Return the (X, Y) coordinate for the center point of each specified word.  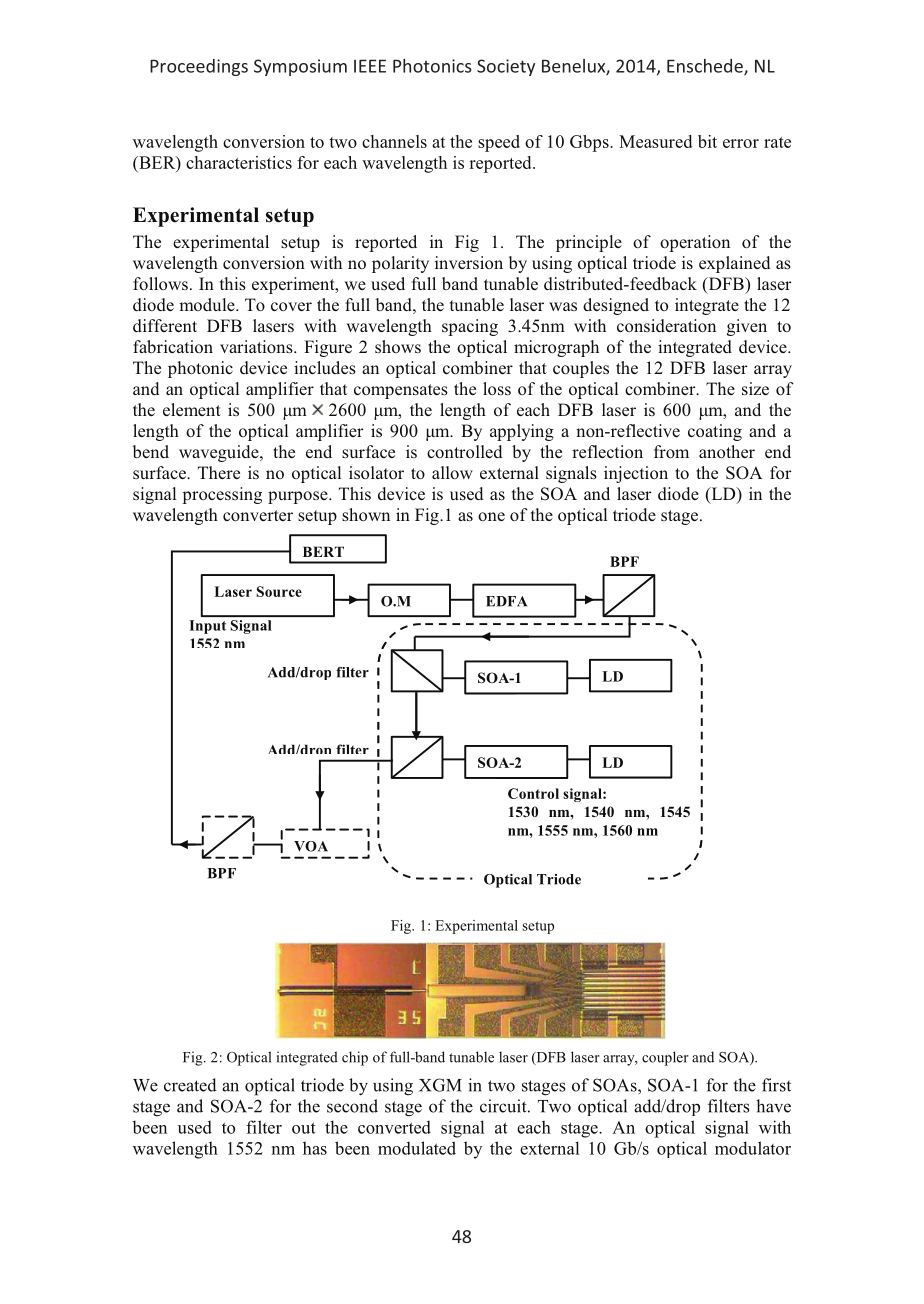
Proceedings (199, 67)
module (208, 304)
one (491, 516)
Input (208, 627)
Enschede (706, 67)
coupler (665, 1058)
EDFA (506, 601)
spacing (470, 327)
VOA (311, 846)
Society (506, 67)
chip (355, 1058)
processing (222, 495)
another (727, 451)
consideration (666, 325)
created (190, 1085)
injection (636, 474)
